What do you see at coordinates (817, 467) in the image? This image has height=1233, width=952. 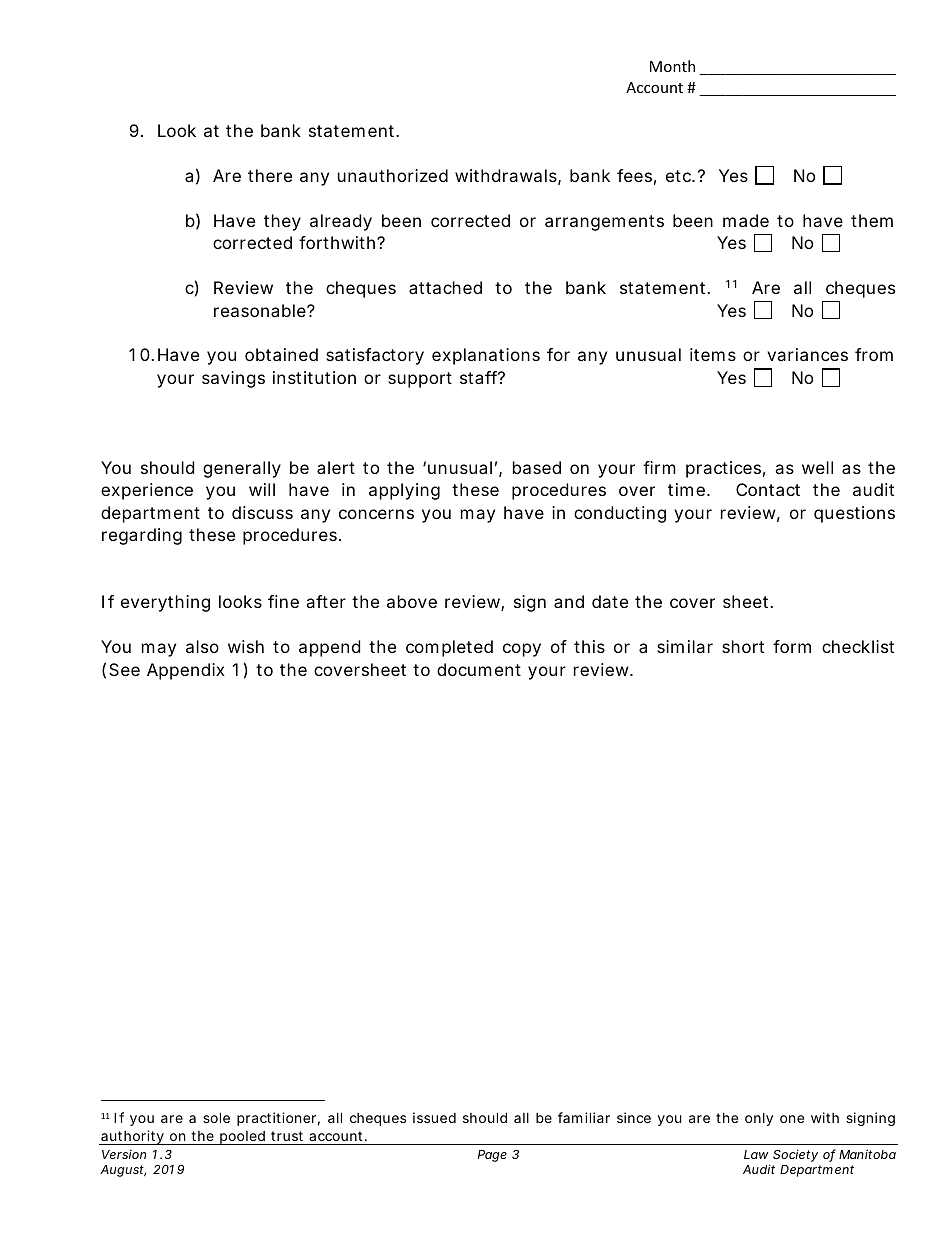 I see `well` at bounding box center [817, 467].
